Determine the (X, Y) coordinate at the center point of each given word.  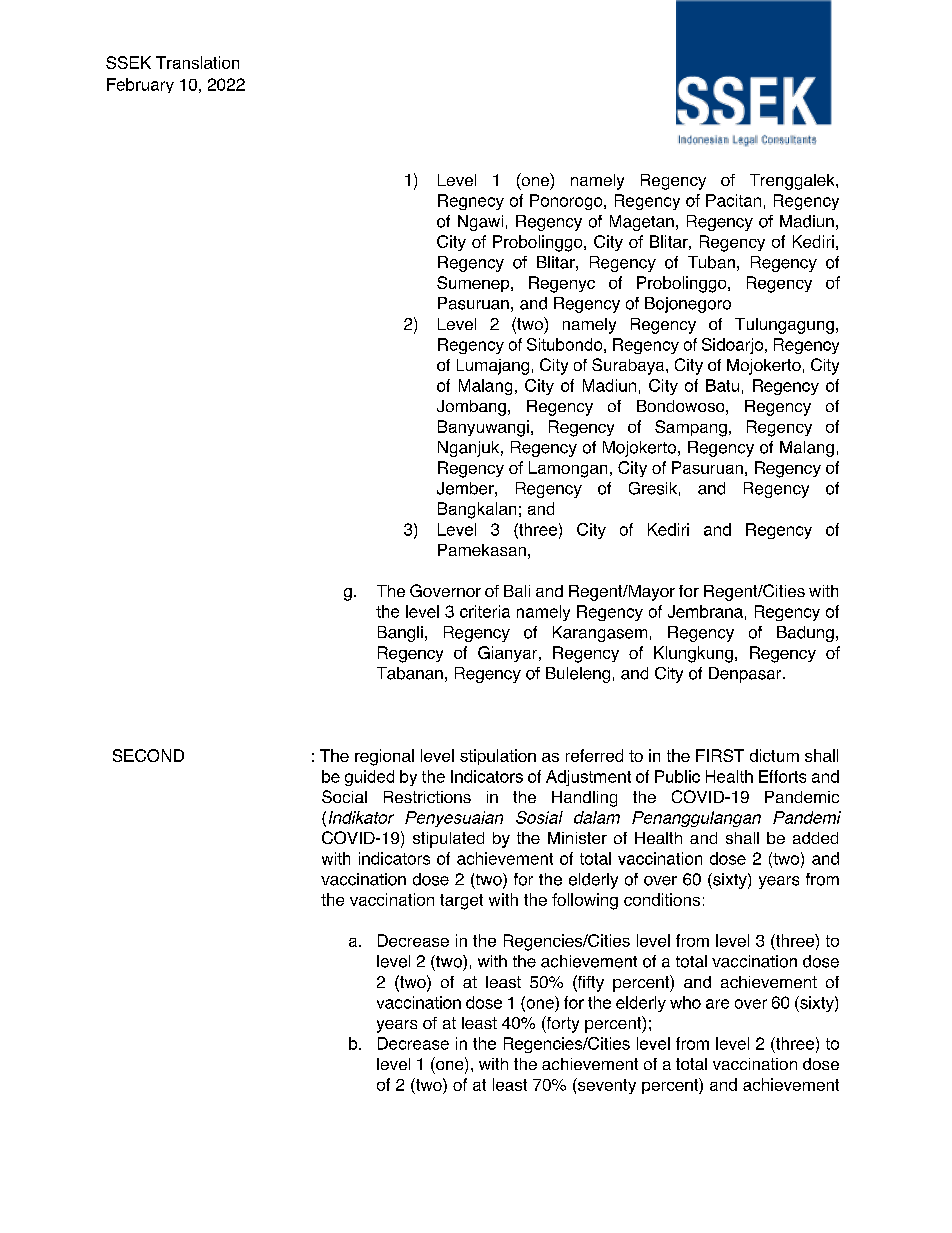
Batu (722, 385)
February (140, 85)
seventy (606, 1086)
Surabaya (629, 366)
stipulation (498, 757)
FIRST (720, 755)
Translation (197, 62)
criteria (485, 611)
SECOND (148, 755)
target (461, 902)
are (717, 1004)
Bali (517, 591)
